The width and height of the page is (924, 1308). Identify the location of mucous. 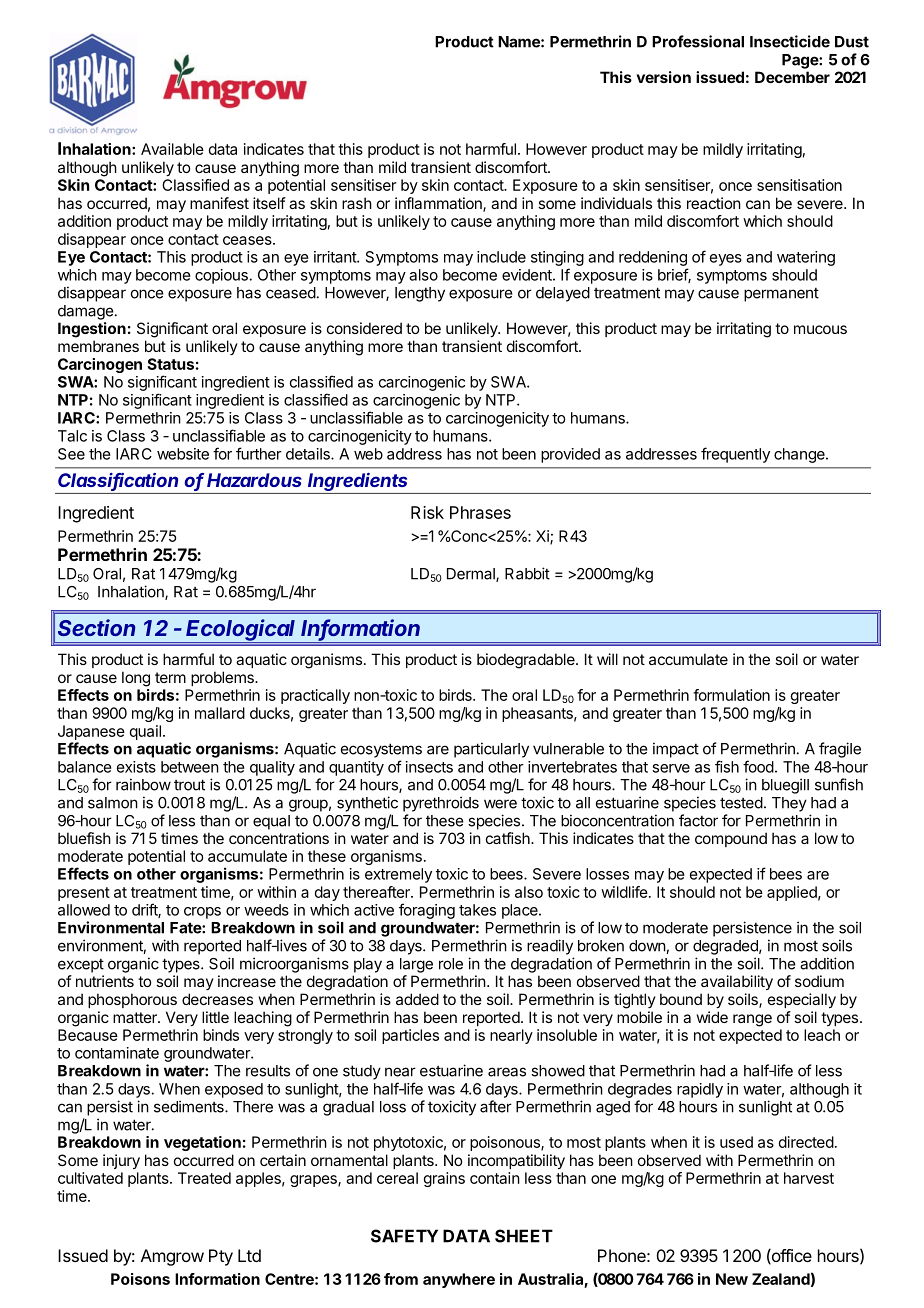
(820, 329).
